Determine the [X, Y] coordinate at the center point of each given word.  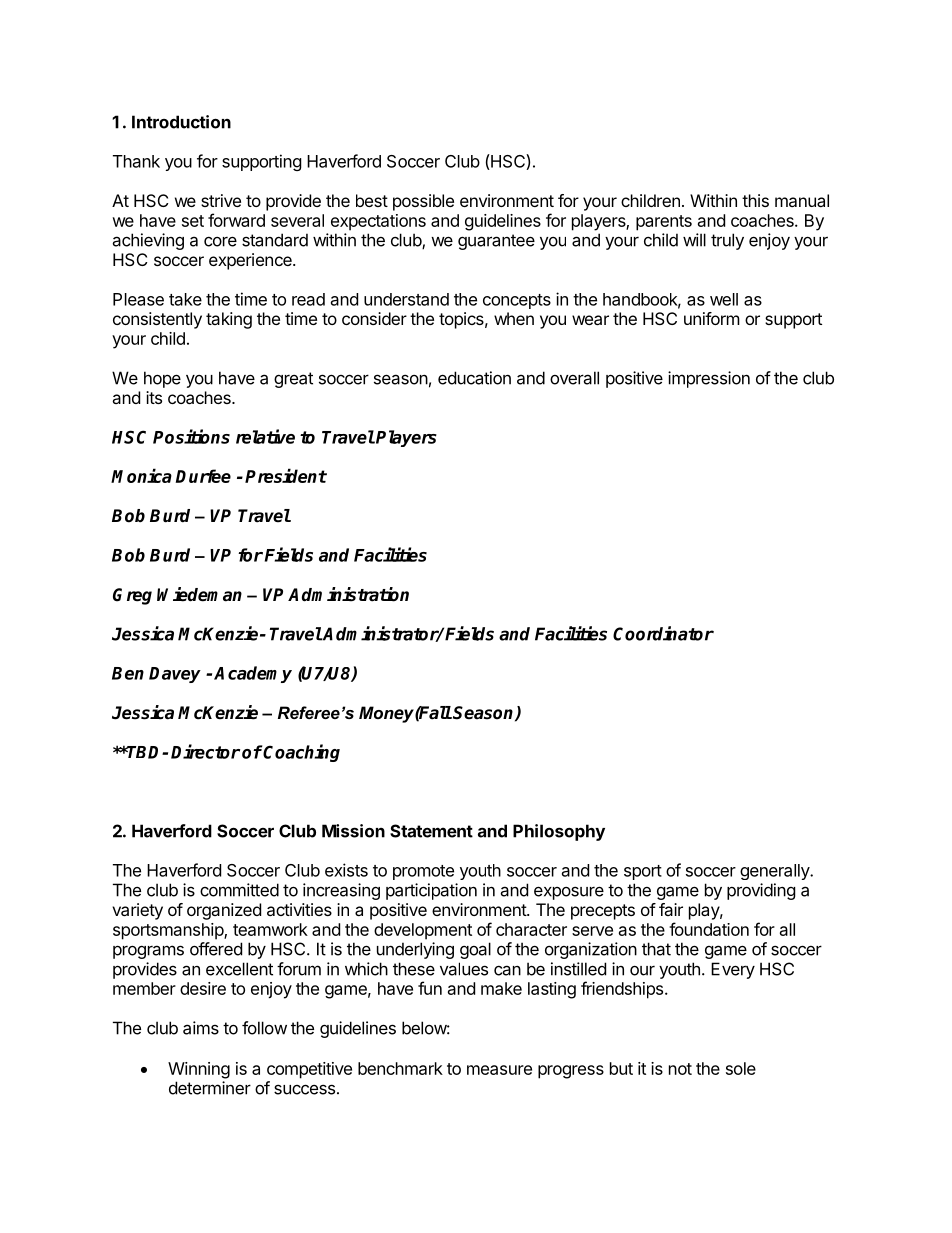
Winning [199, 1070]
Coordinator [663, 633]
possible [423, 202]
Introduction [181, 122]
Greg [132, 596]
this [755, 200]
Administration [348, 594]
